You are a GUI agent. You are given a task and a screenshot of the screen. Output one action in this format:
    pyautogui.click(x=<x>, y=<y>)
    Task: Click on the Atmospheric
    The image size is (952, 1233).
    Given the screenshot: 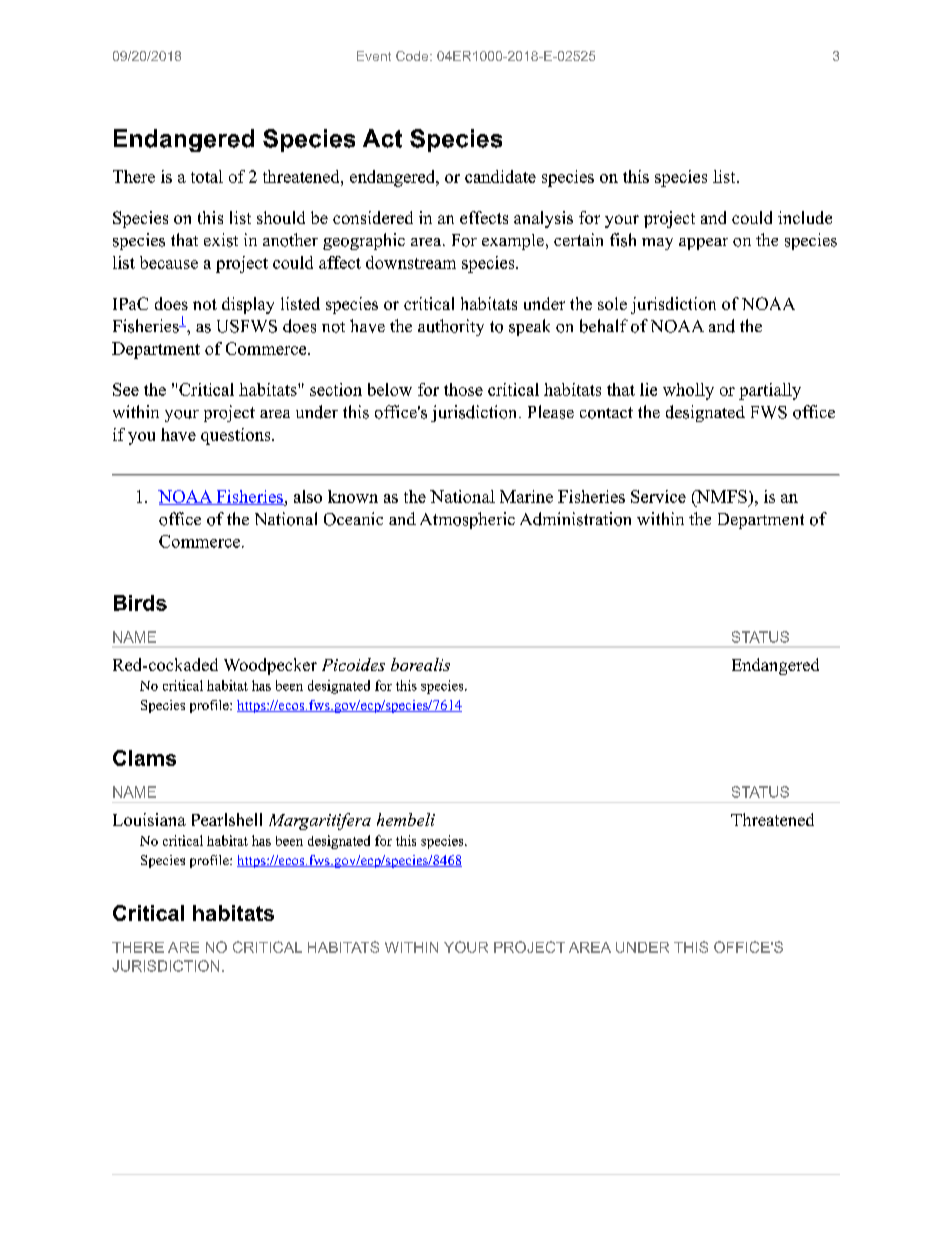 What is the action you would take?
    pyautogui.click(x=467, y=520)
